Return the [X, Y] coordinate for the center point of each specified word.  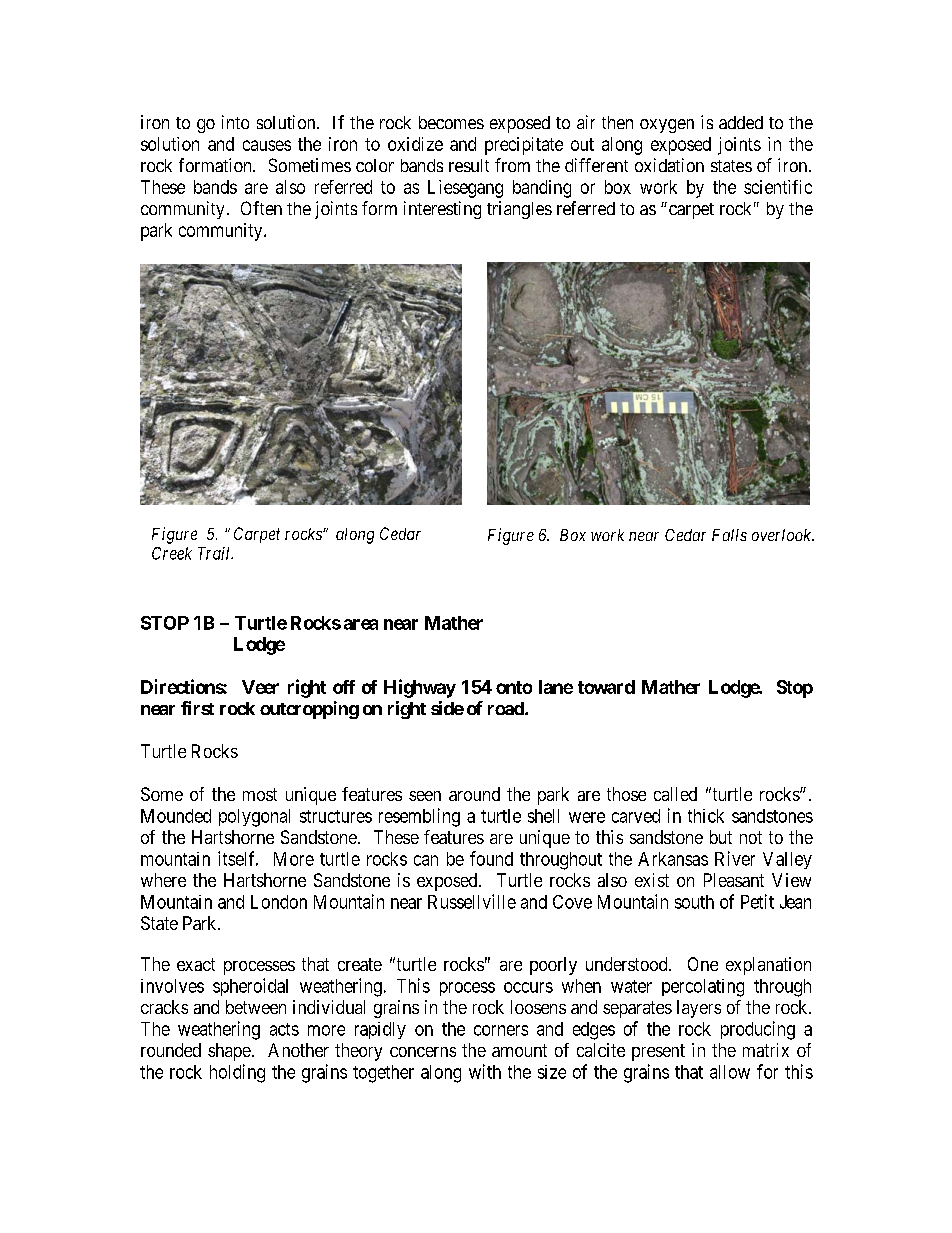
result [469, 165]
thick [706, 816]
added [741, 122]
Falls [729, 535]
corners [501, 1030]
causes [267, 145]
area [361, 624]
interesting [442, 210]
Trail [215, 553]
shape [229, 1052]
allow [730, 1072]
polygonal [254, 818]
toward [606, 687]
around [474, 794]
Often [261, 208]
